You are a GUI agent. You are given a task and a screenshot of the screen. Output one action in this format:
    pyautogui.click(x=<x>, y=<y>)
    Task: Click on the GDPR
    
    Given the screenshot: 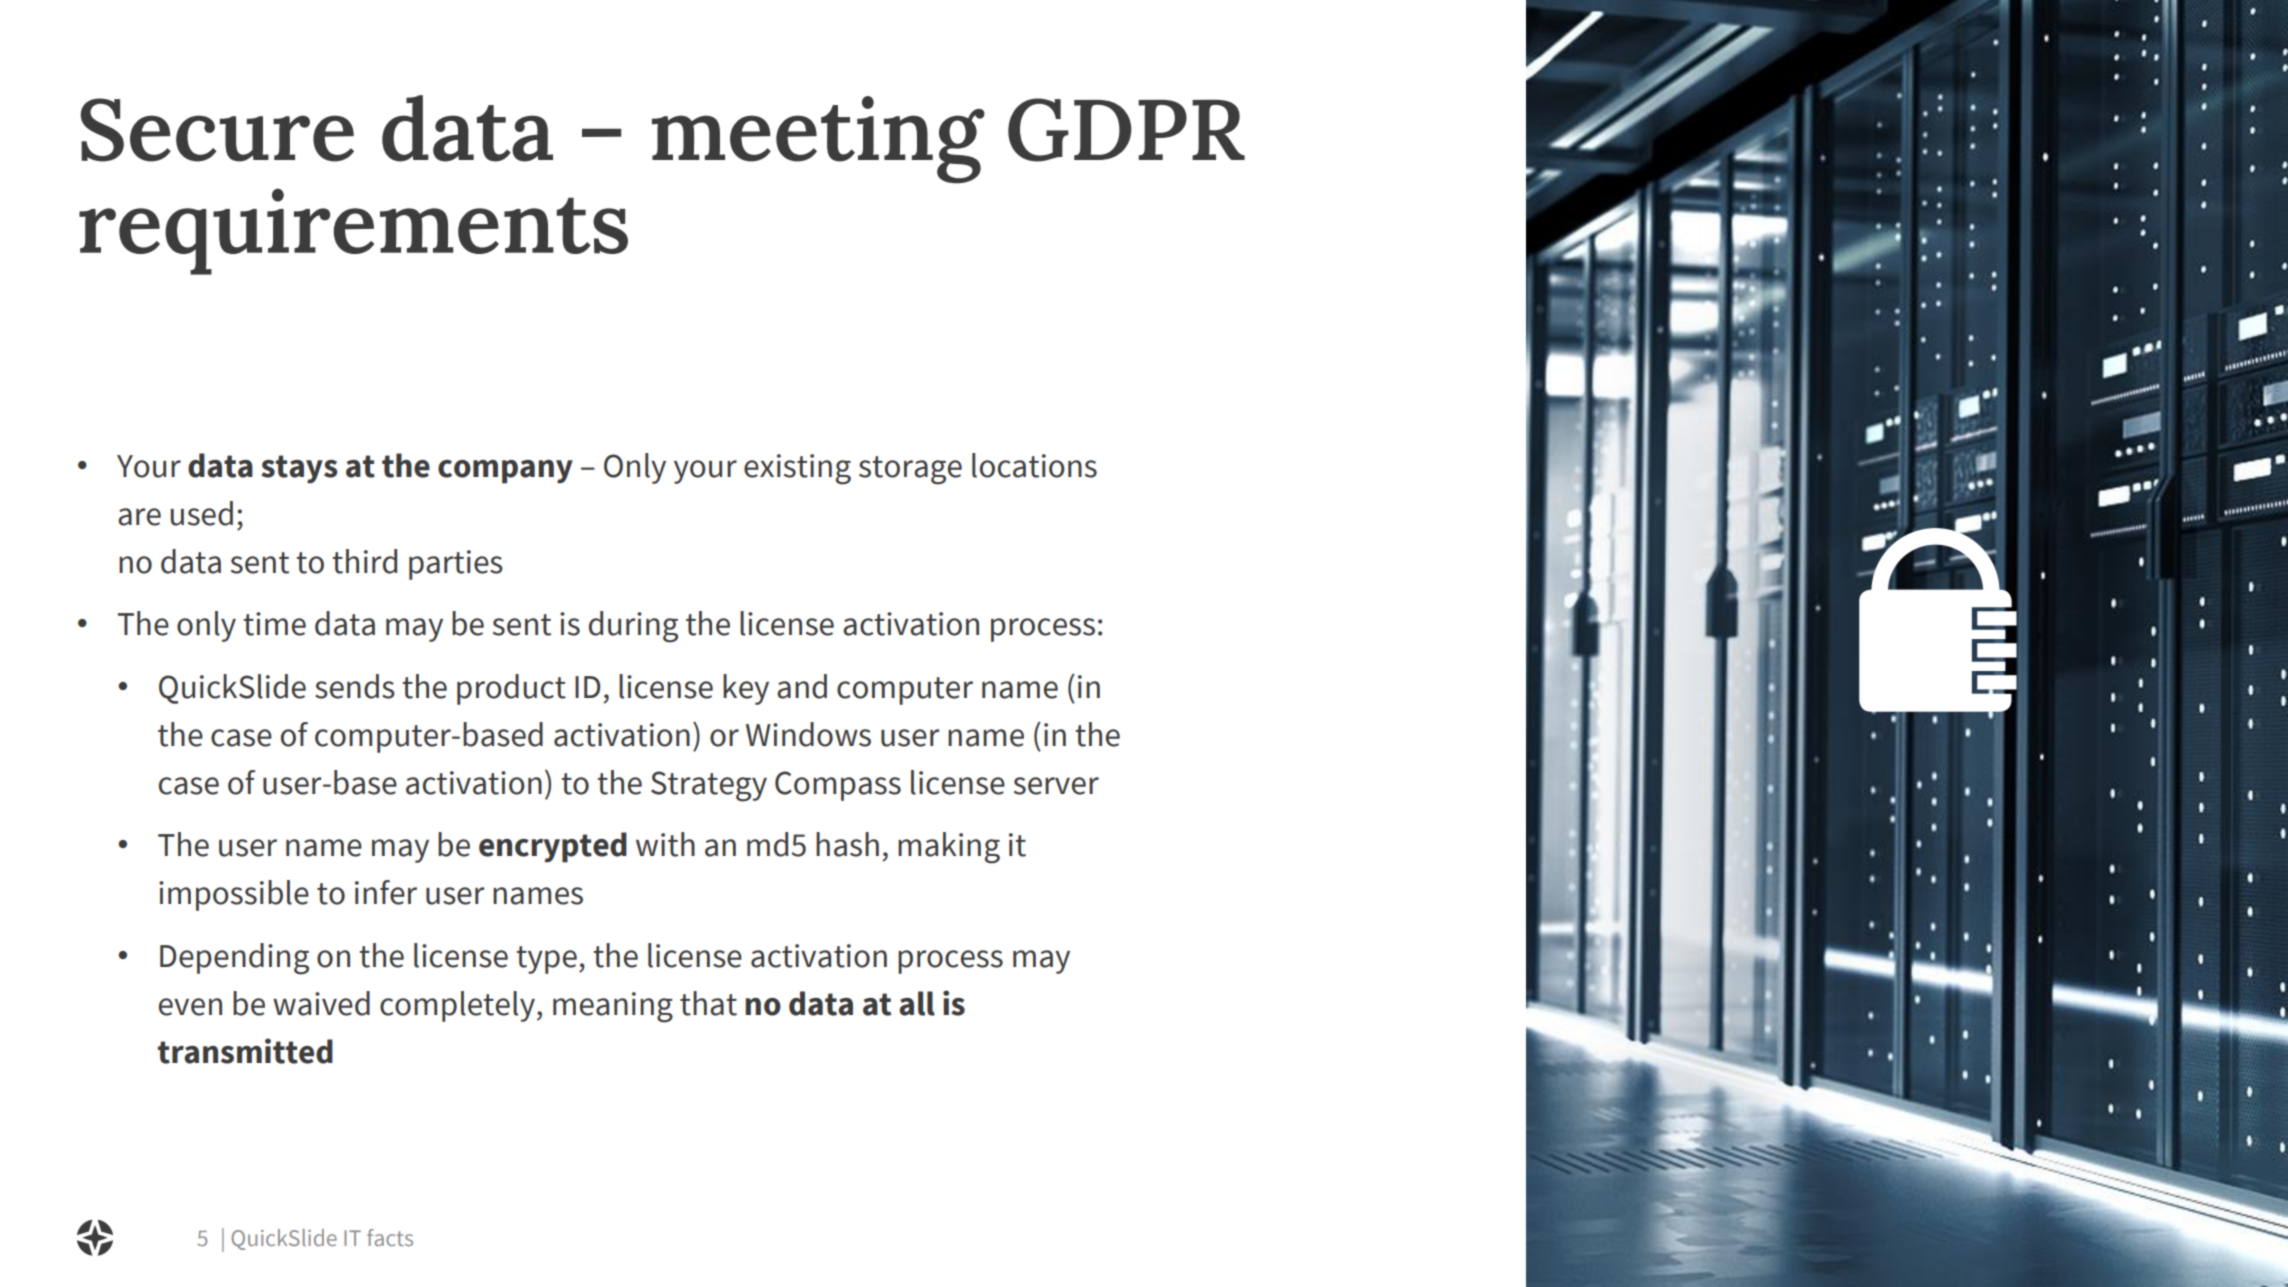 What is the action you would take?
    pyautogui.click(x=1126, y=130)
